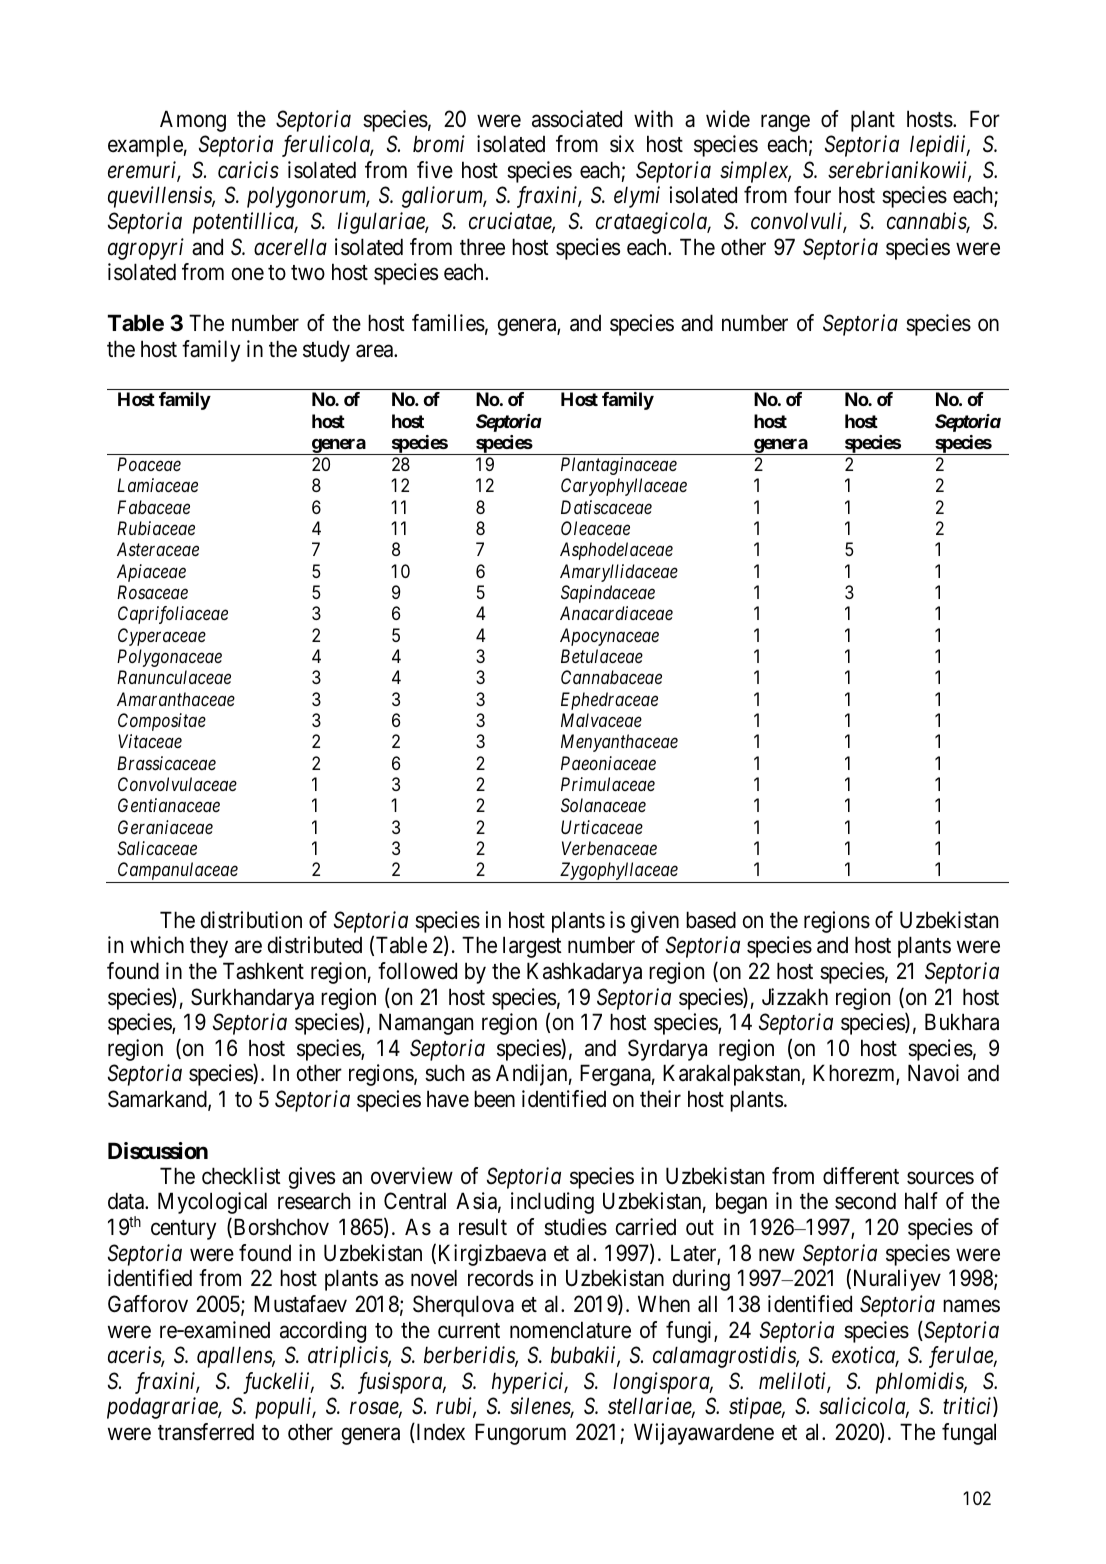 Image resolution: width=1106 pixels, height=1564 pixels. What do you see at coordinates (577, 119) in the screenshot?
I see `associated` at bounding box center [577, 119].
